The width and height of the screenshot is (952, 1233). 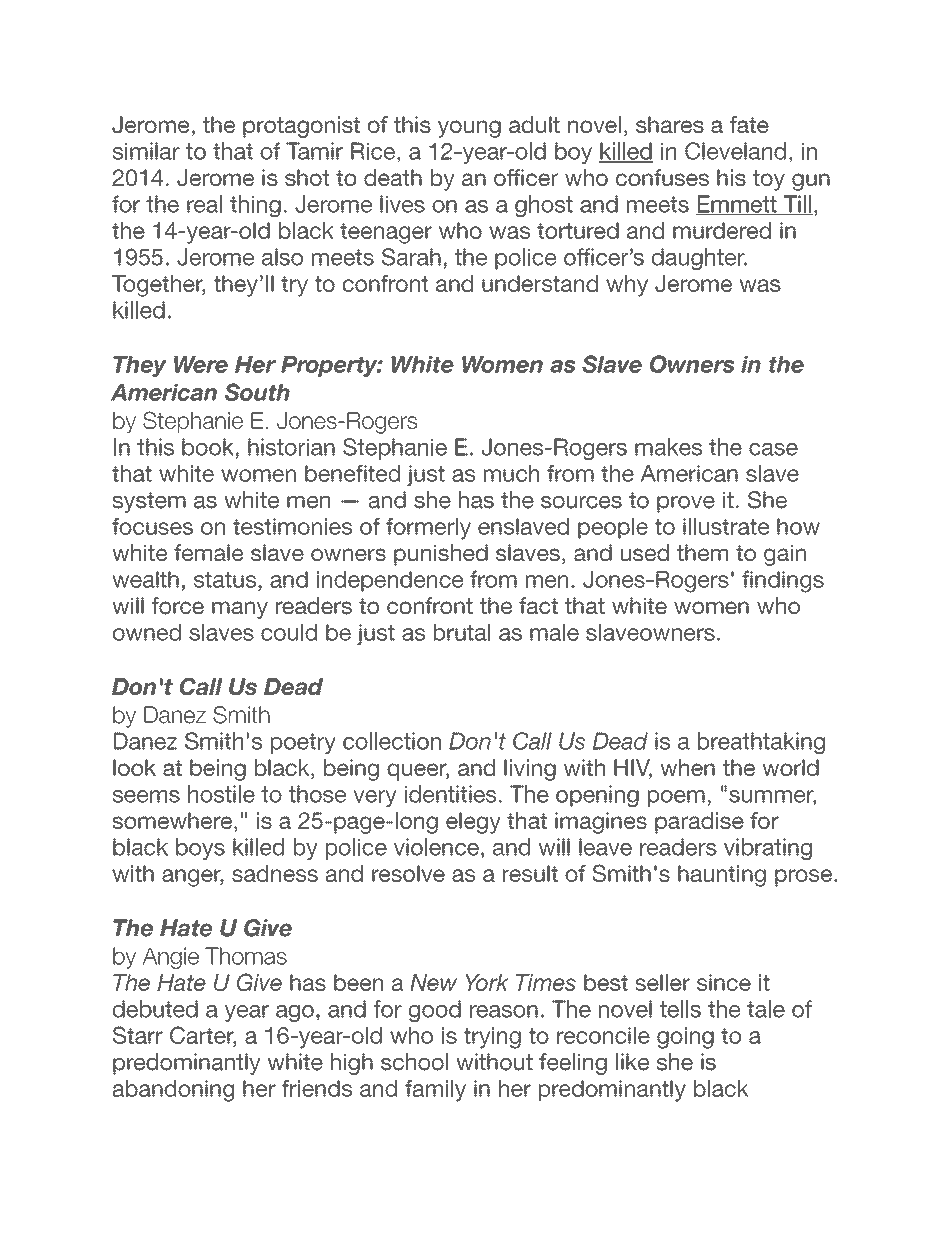 I want to click on young, so click(x=469, y=129).
